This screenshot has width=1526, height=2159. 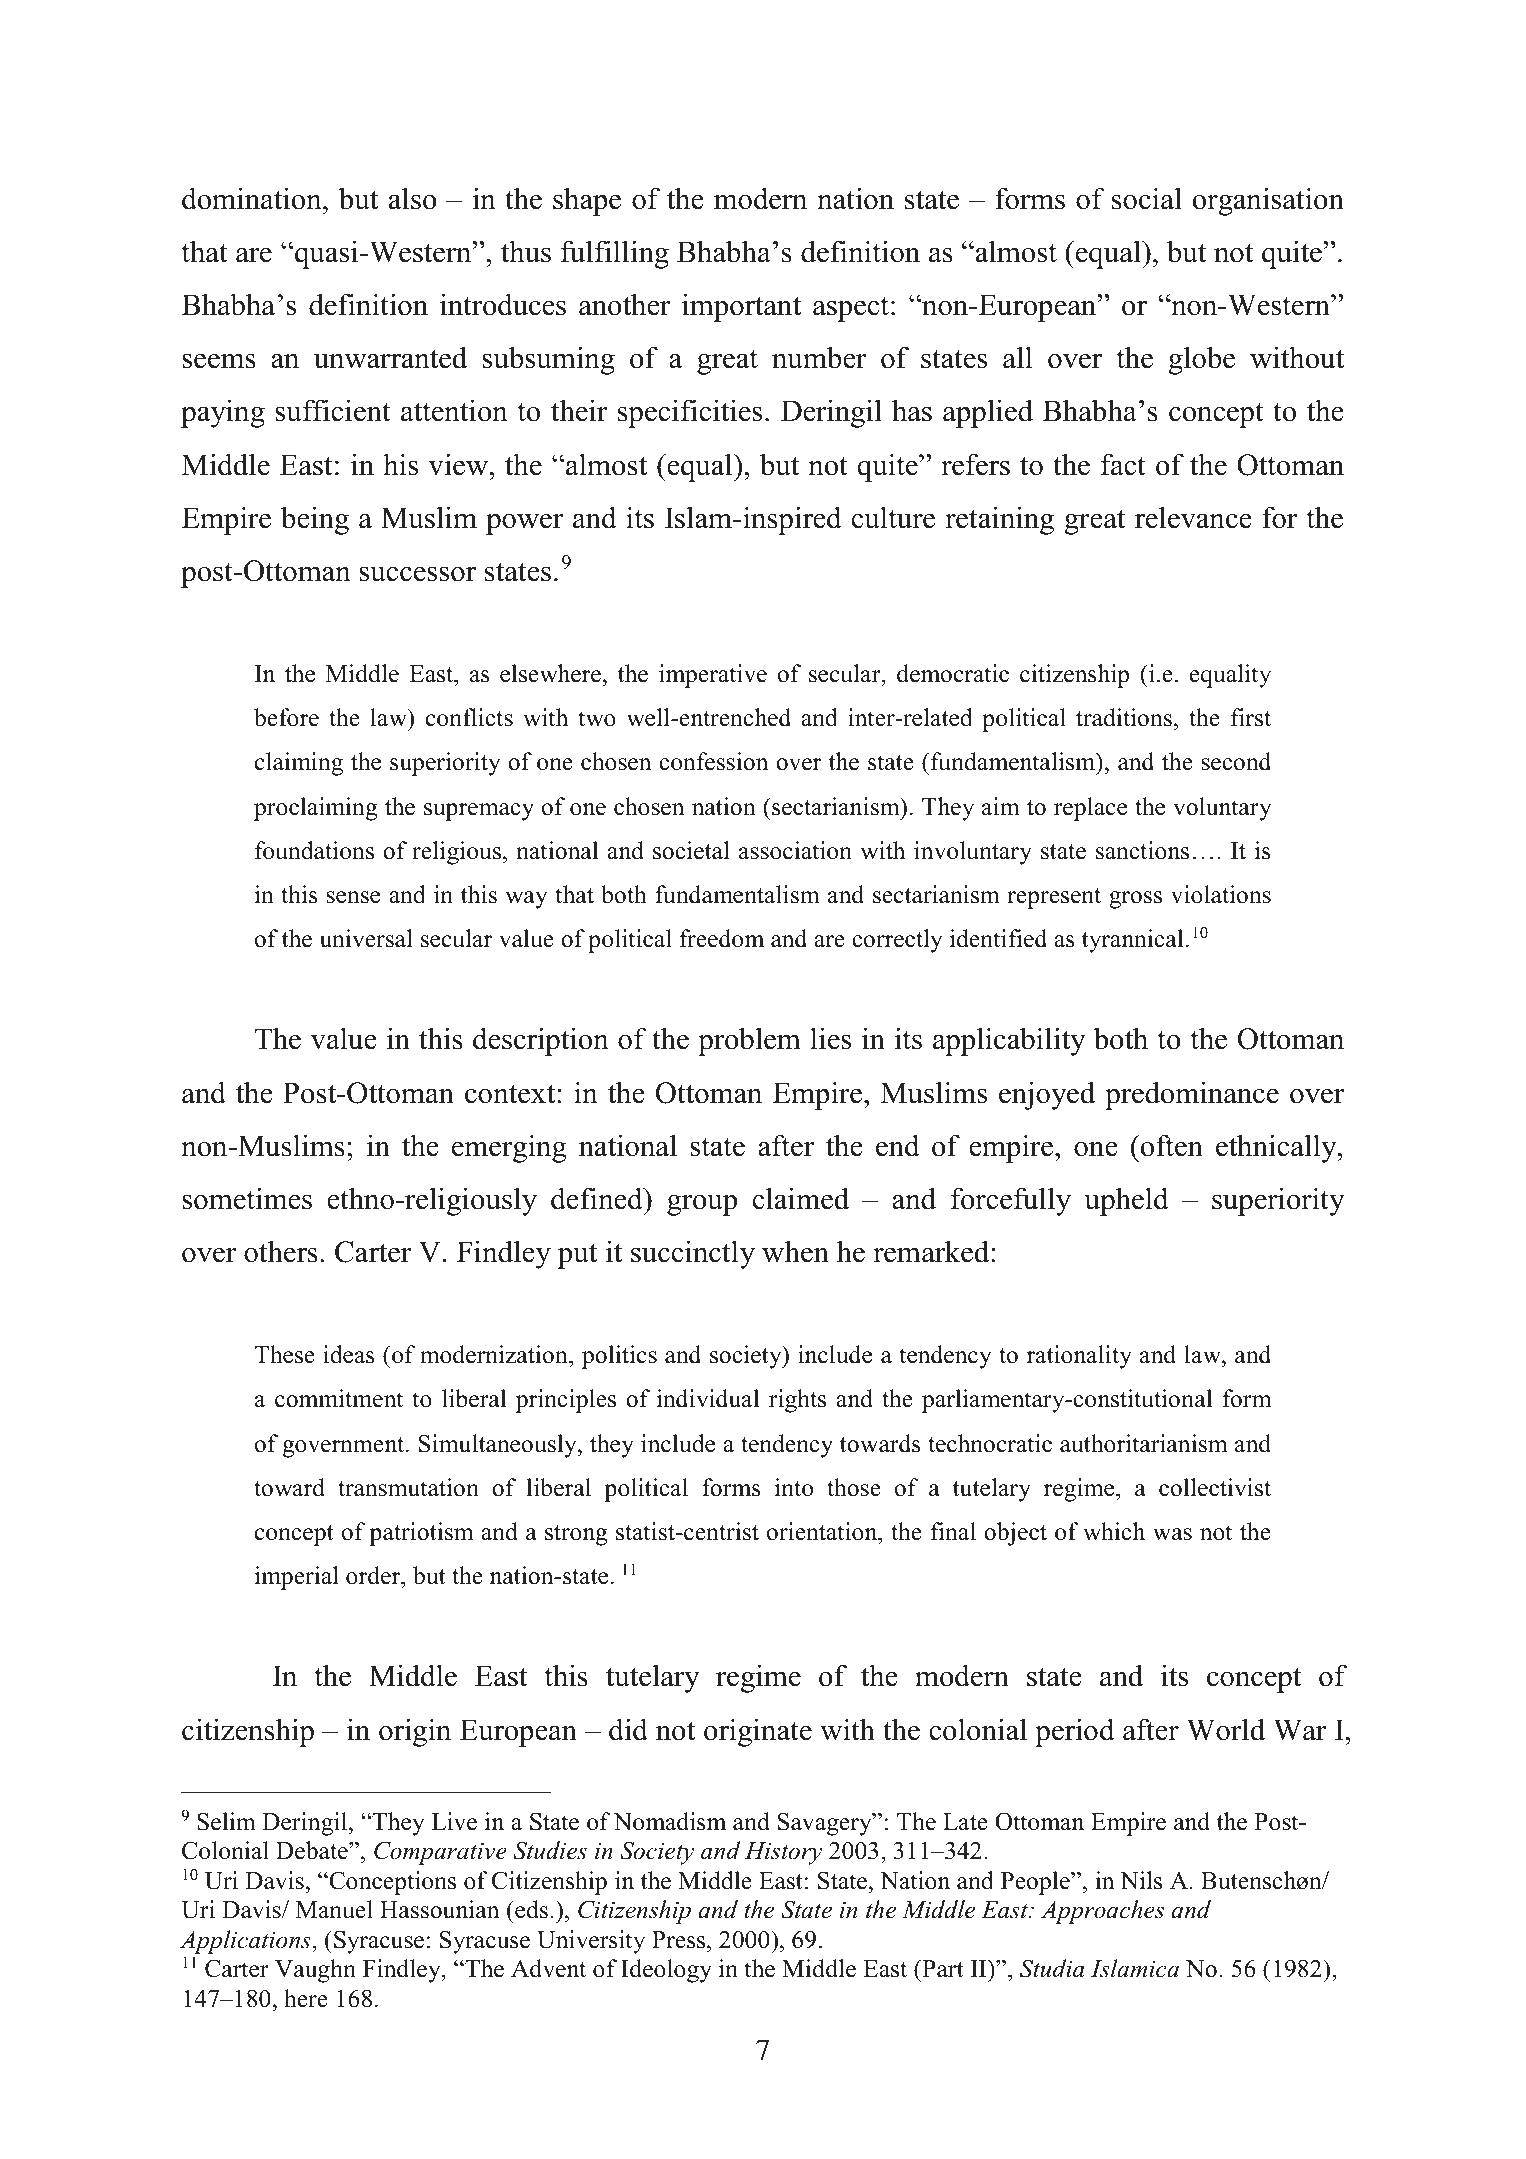 What do you see at coordinates (413, 198) in the screenshot?
I see `also` at bounding box center [413, 198].
